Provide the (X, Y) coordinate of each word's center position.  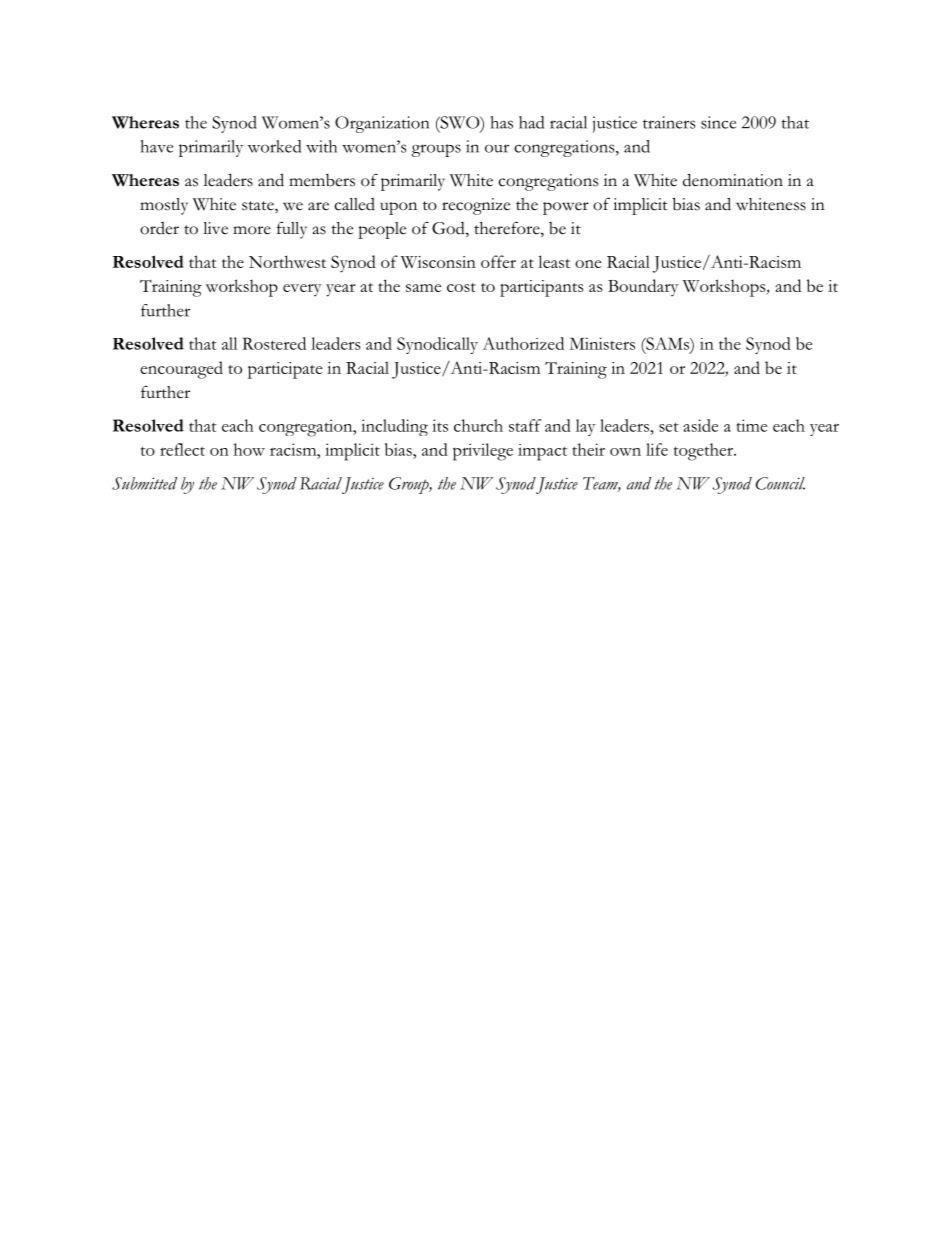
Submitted (144, 483)
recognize (476, 206)
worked (274, 146)
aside (700, 425)
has (501, 122)
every (302, 290)
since (718, 122)
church (478, 425)
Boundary (643, 288)
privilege (483, 452)
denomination (733, 180)
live (215, 228)
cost (461, 287)
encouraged (181, 370)
